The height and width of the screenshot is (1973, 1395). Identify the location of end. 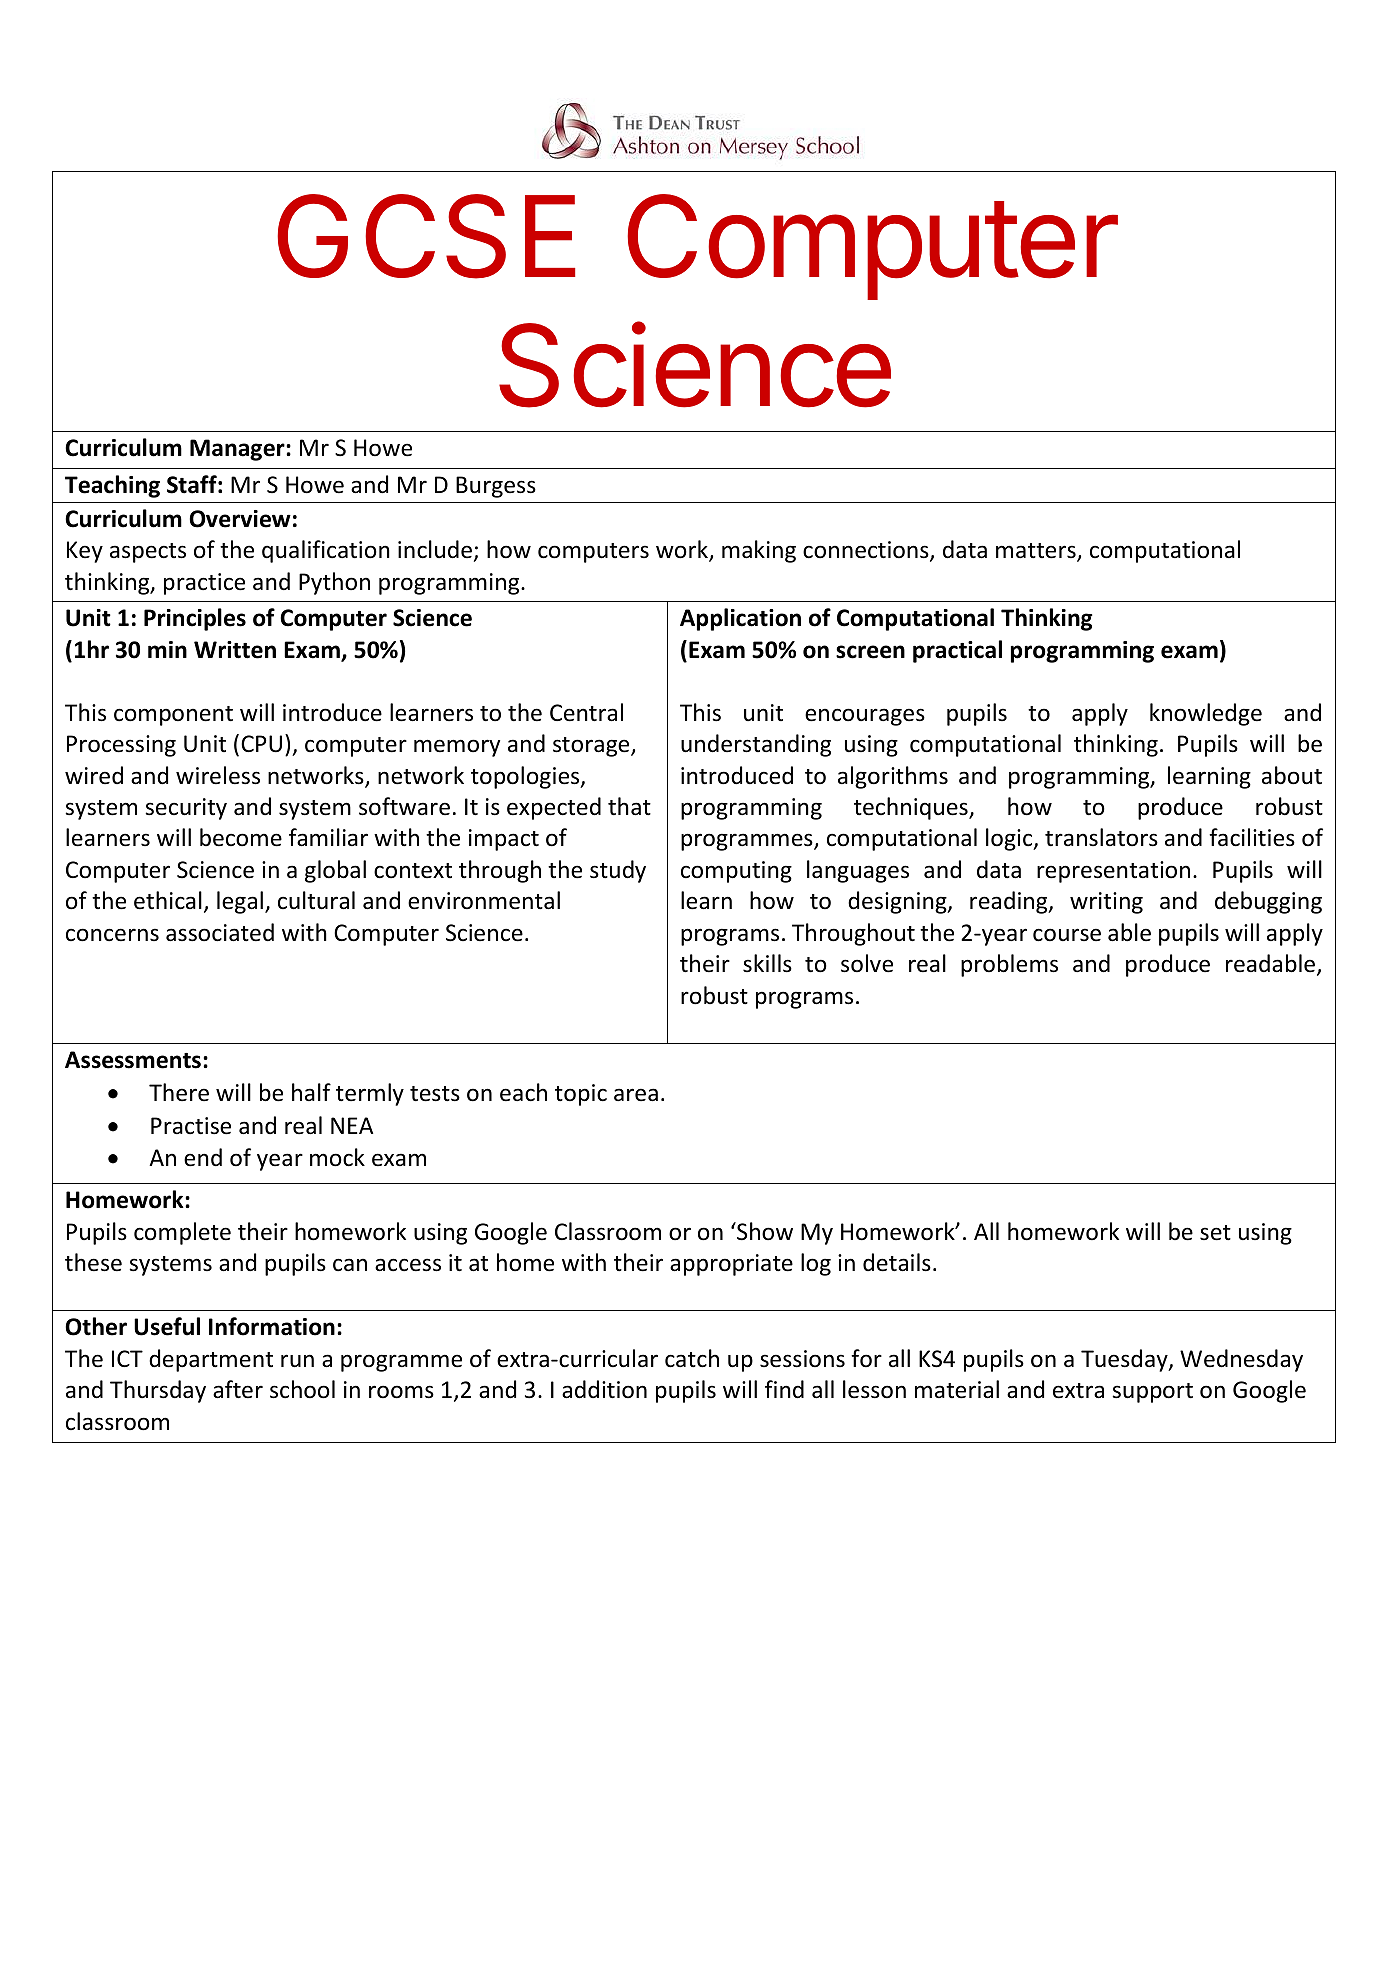
(203, 1157).
